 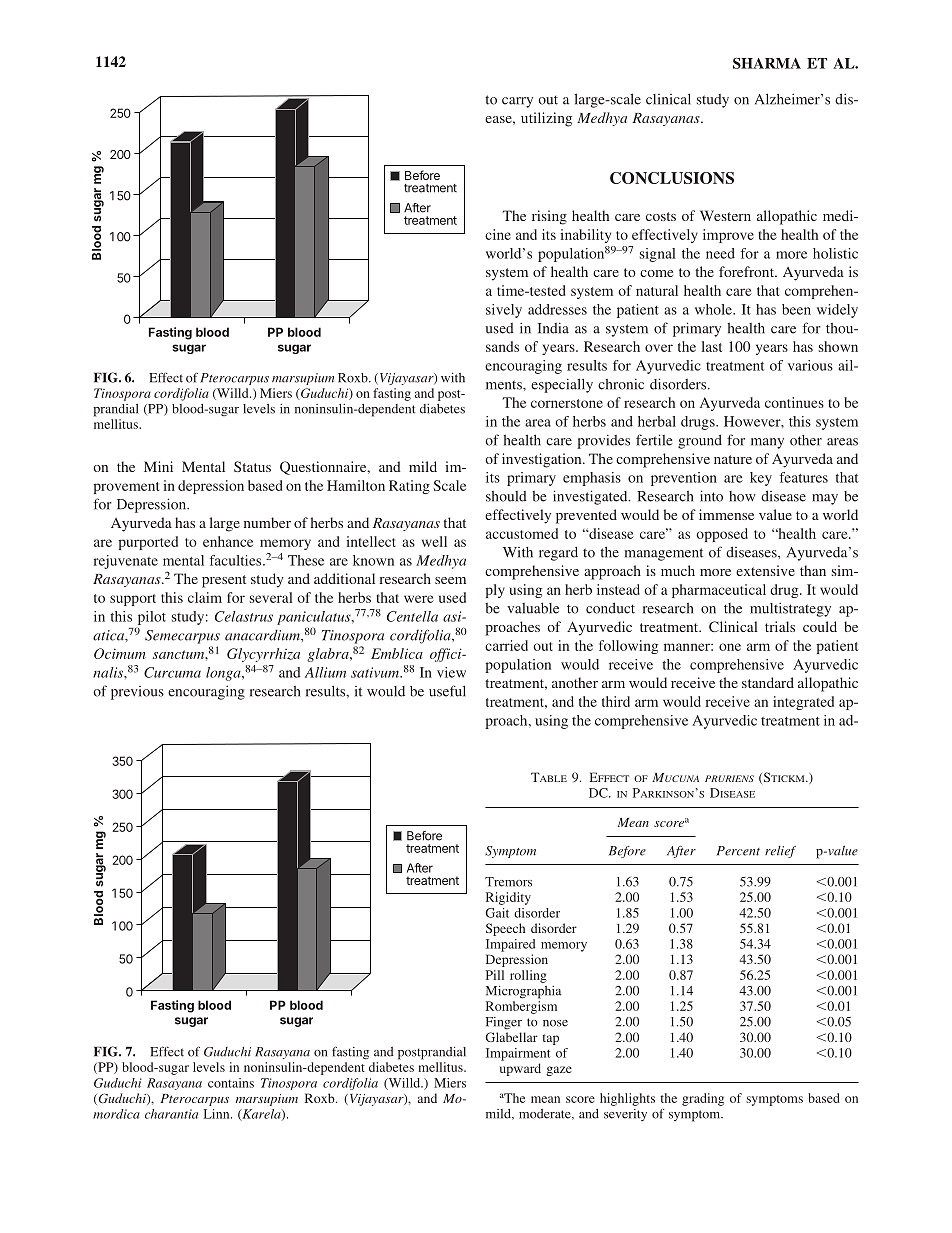 I want to click on previous, so click(x=137, y=693).
